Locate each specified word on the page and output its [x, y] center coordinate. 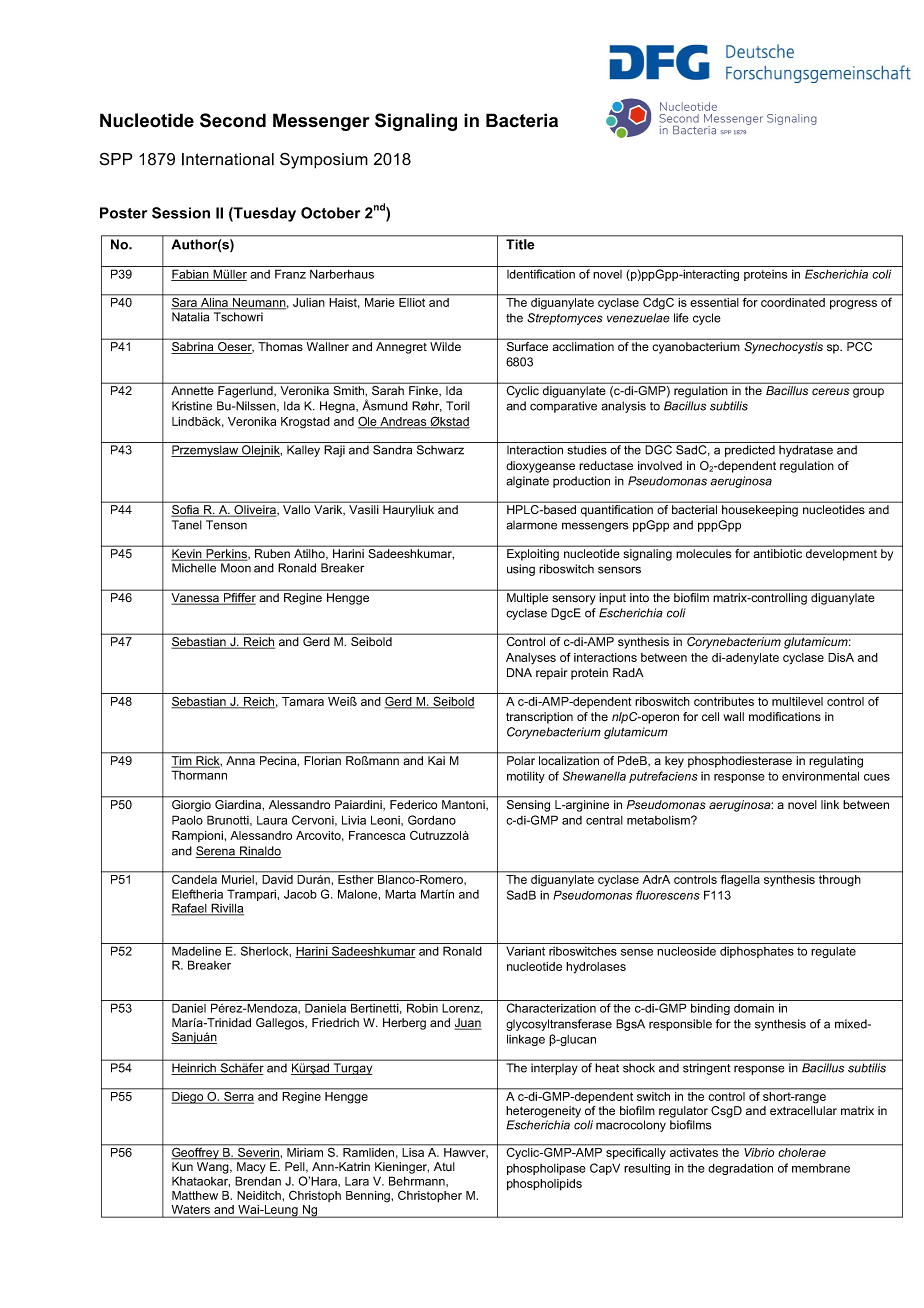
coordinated [793, 301]
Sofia [186, 511]
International [228, 159]
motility [526, 777]
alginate [527, 482]
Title [520, 244]
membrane [821, 1168]
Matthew [195, 1195]
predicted [750, 451]
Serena [217, 852]
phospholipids [544, 1185]
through [839, 880]
